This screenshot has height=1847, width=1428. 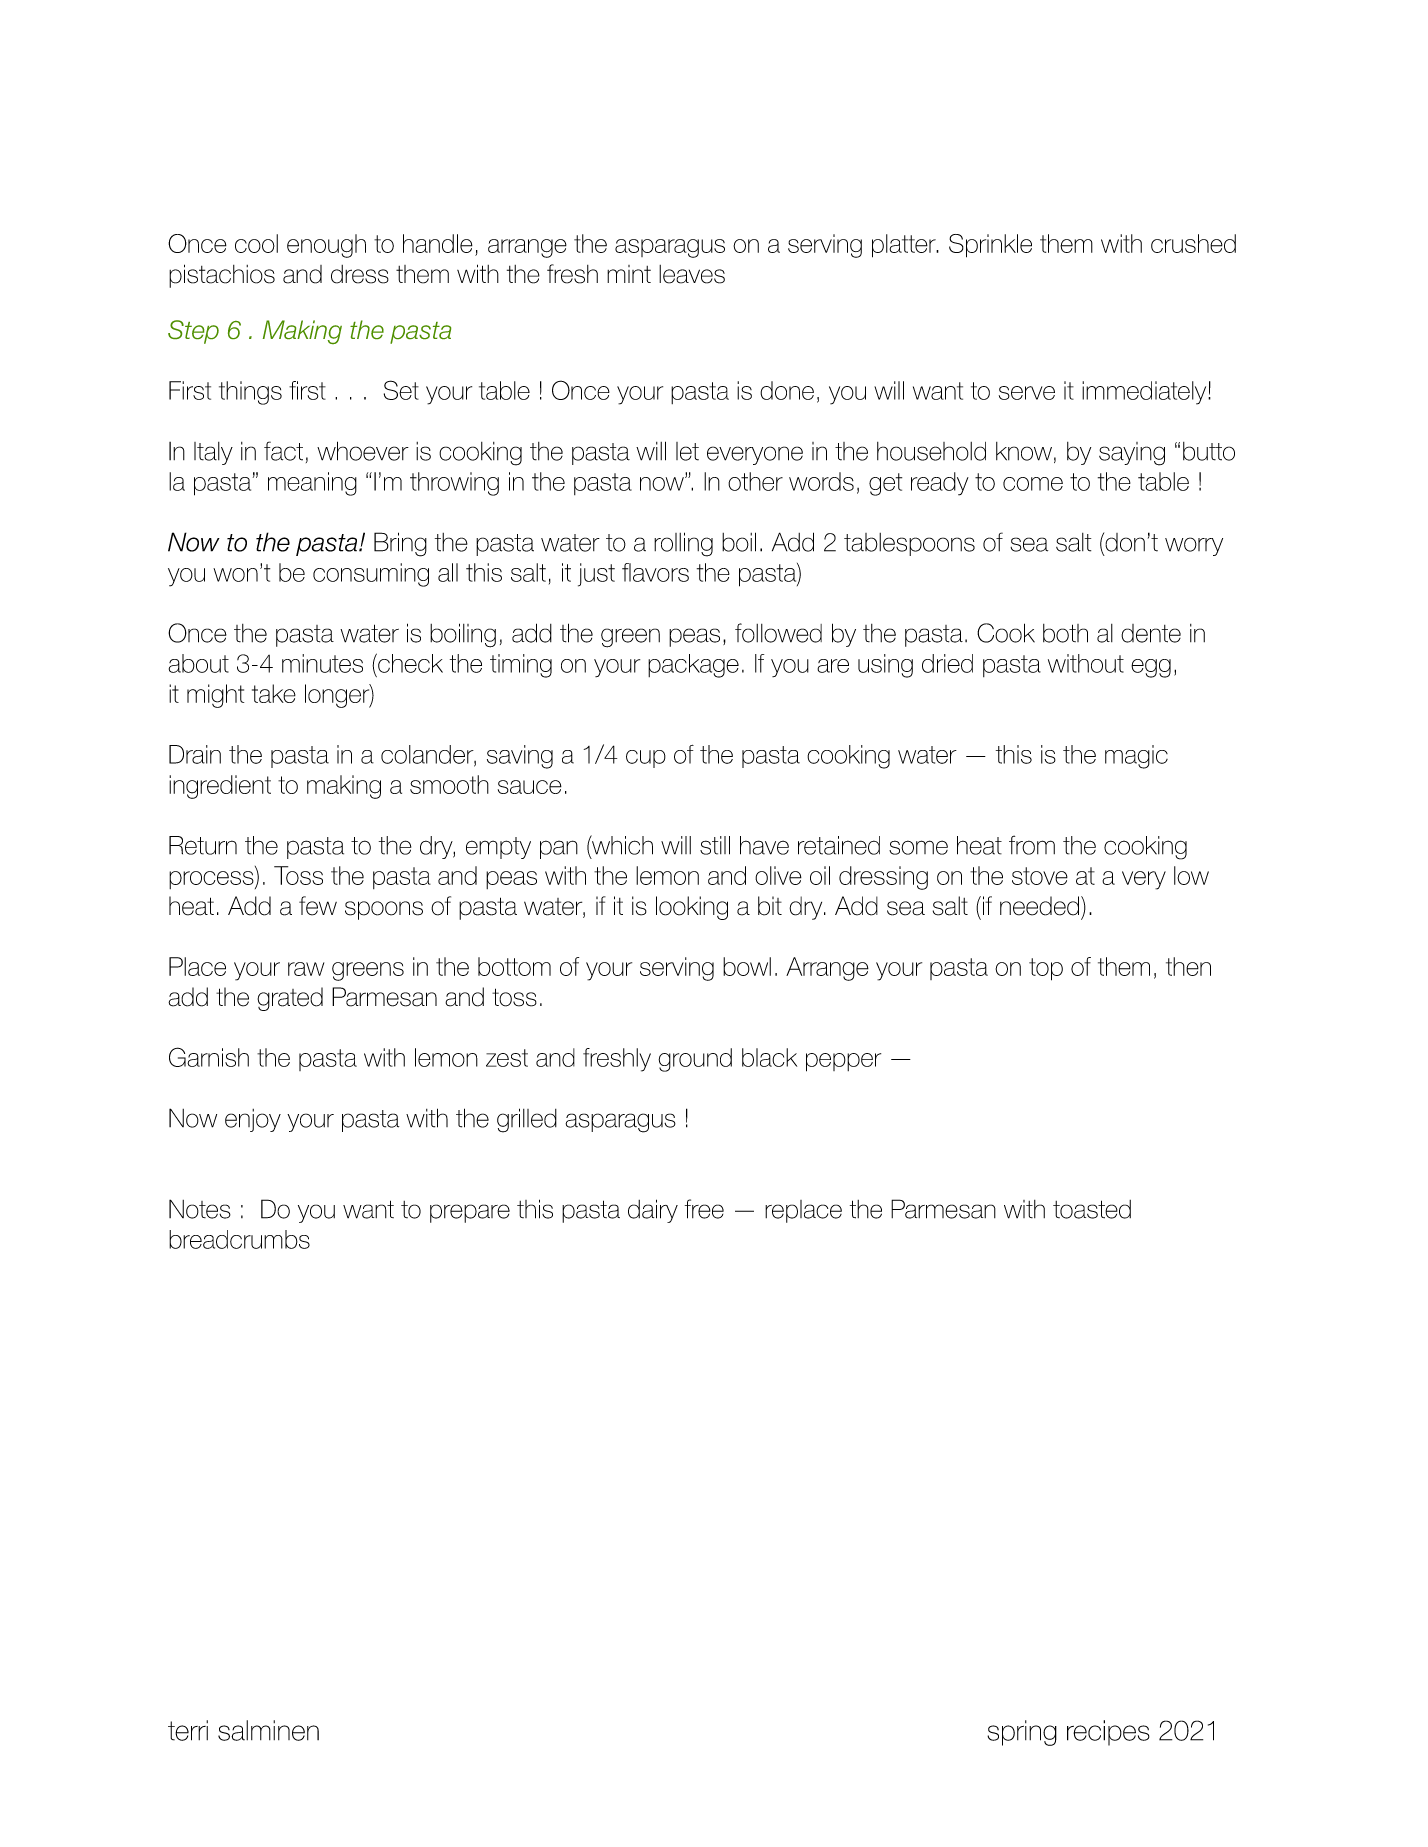 What do you see at coordinates (1046, 969) in the screenshot?
I see `top` at bounding box center [1046, 969].
